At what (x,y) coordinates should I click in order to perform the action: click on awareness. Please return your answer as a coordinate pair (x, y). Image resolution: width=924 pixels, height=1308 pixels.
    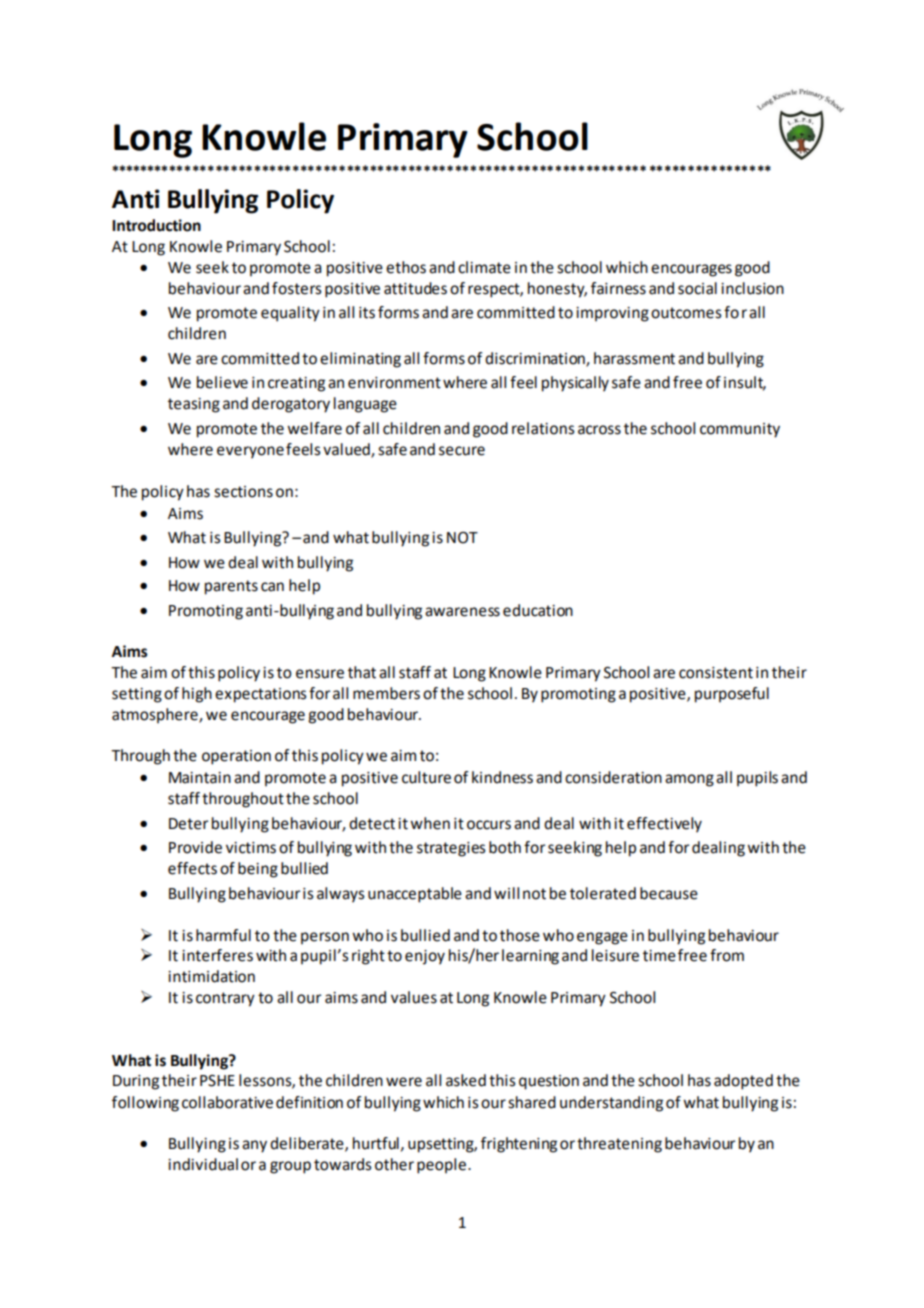
    Looking at the image, I should click on (462, 612).
